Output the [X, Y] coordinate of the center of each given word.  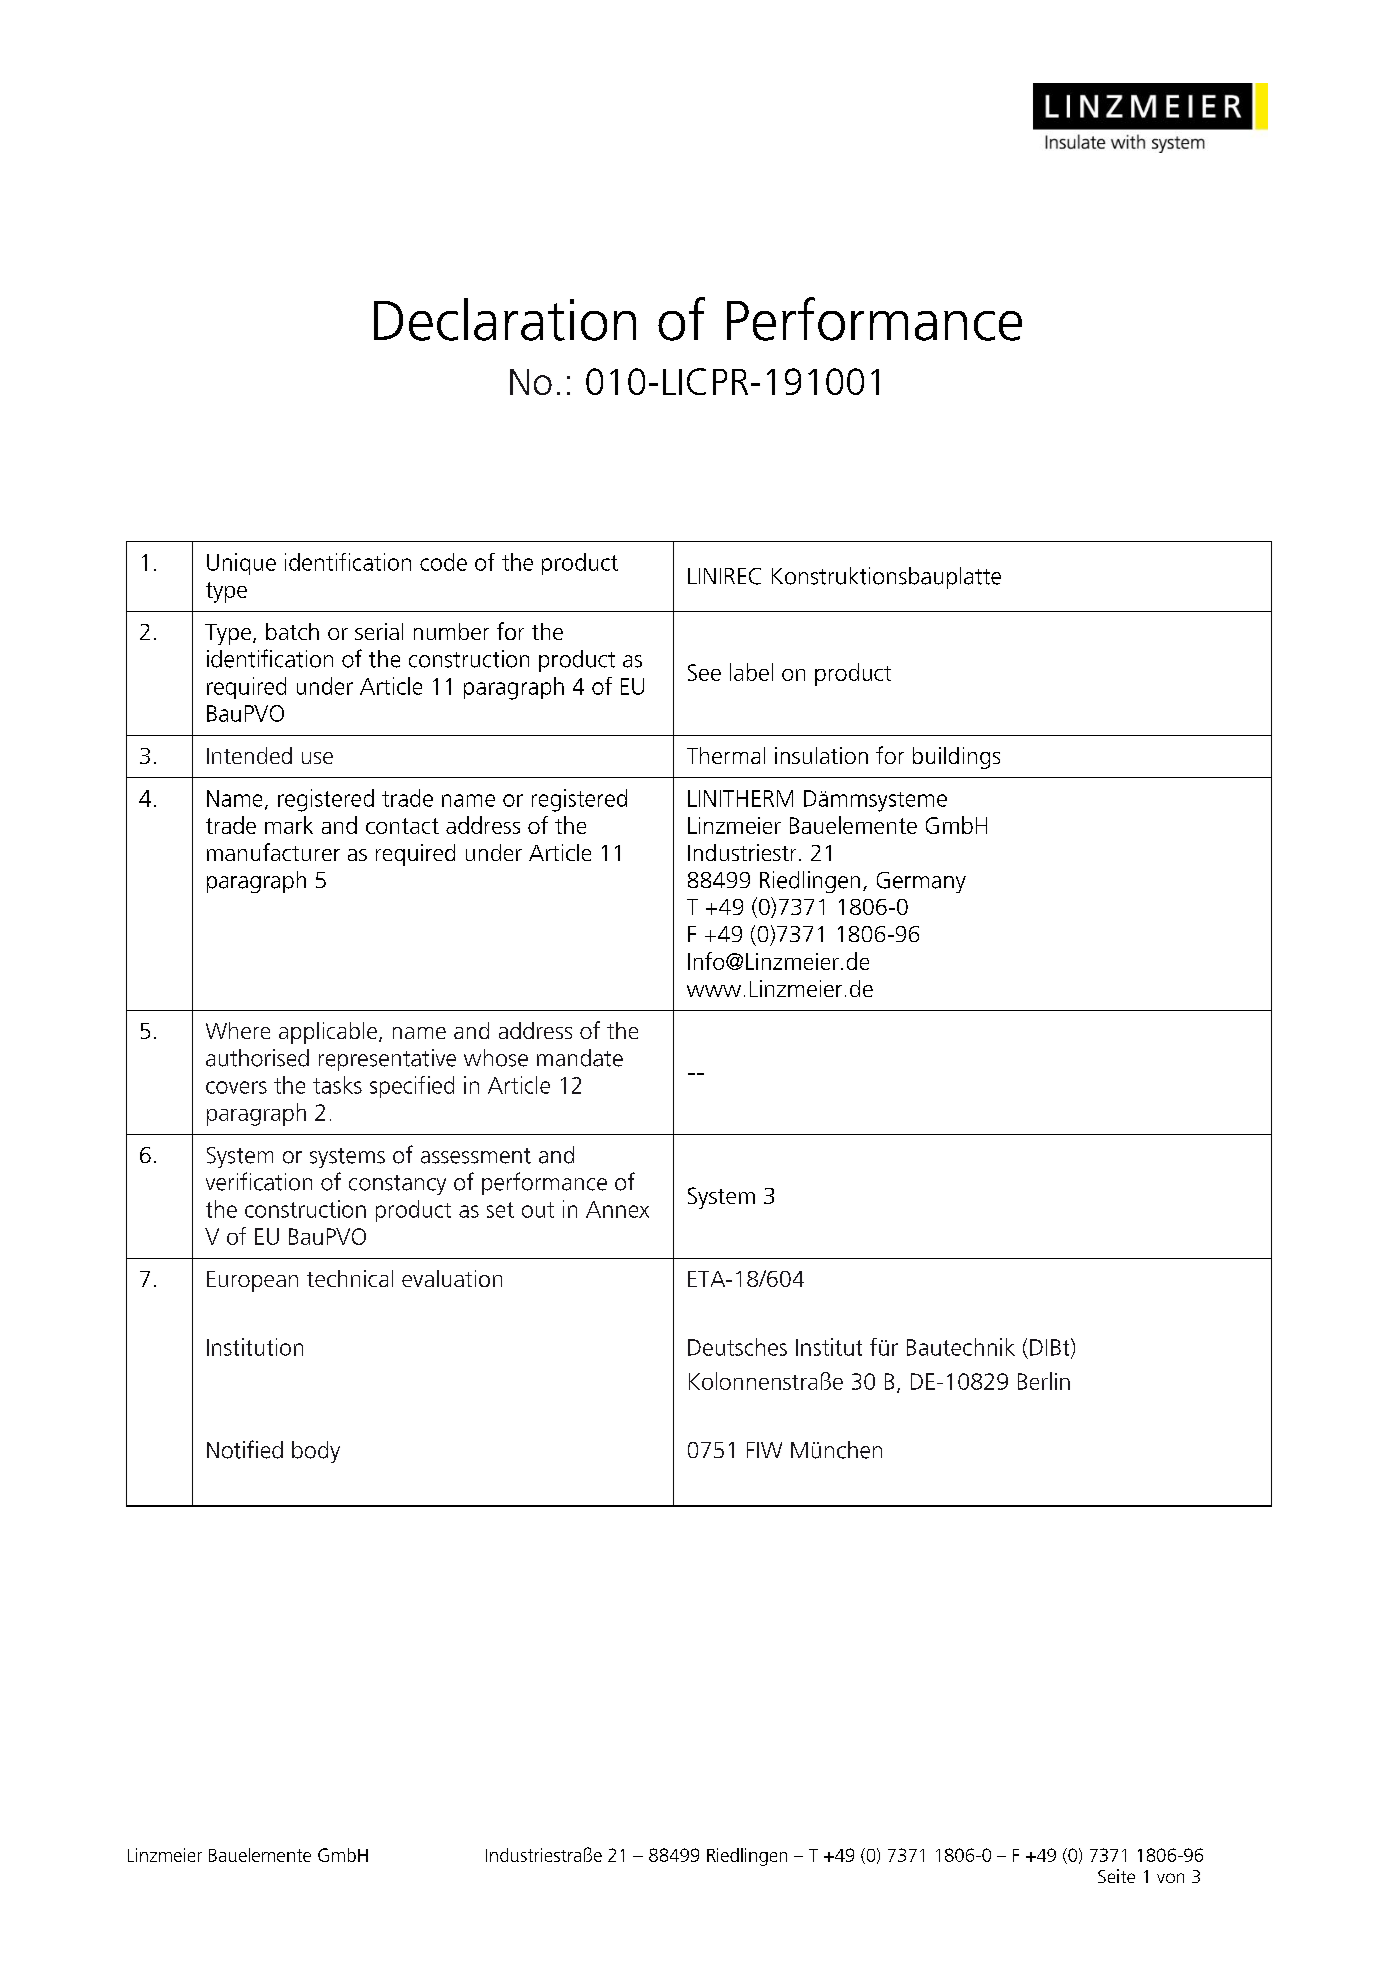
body [316, 1452]
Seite [1116, 1876]
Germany [921, 882]
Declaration [505, 319]
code [443, 562]
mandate [580, 1058]
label [751, 672]
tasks [337, 1085]
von [1170, 1878]
